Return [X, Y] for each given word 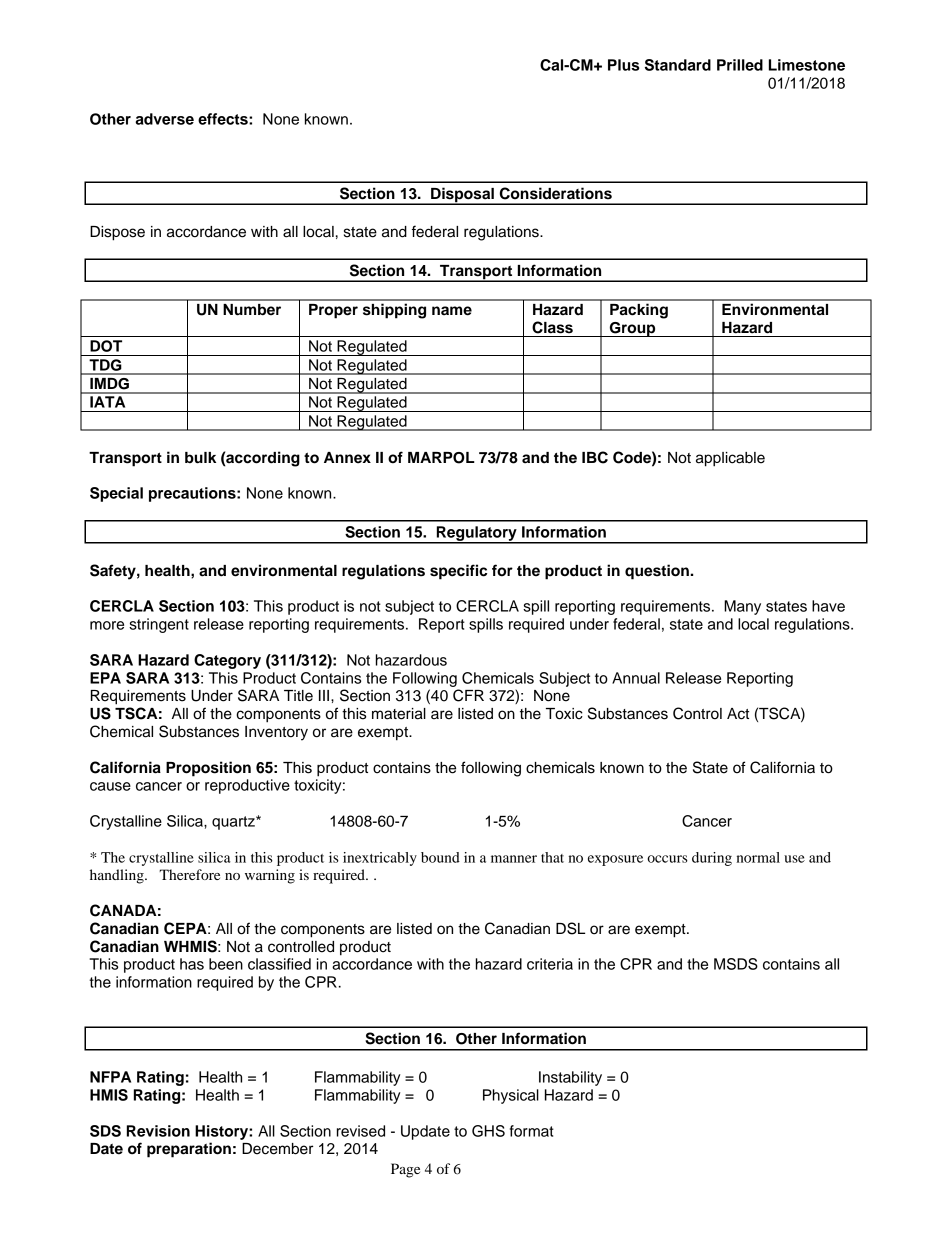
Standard [678, 65]
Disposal [462, 195]
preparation [189, 1150]
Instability [570, 1078]
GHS [488, 1131]
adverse [164, 119]
